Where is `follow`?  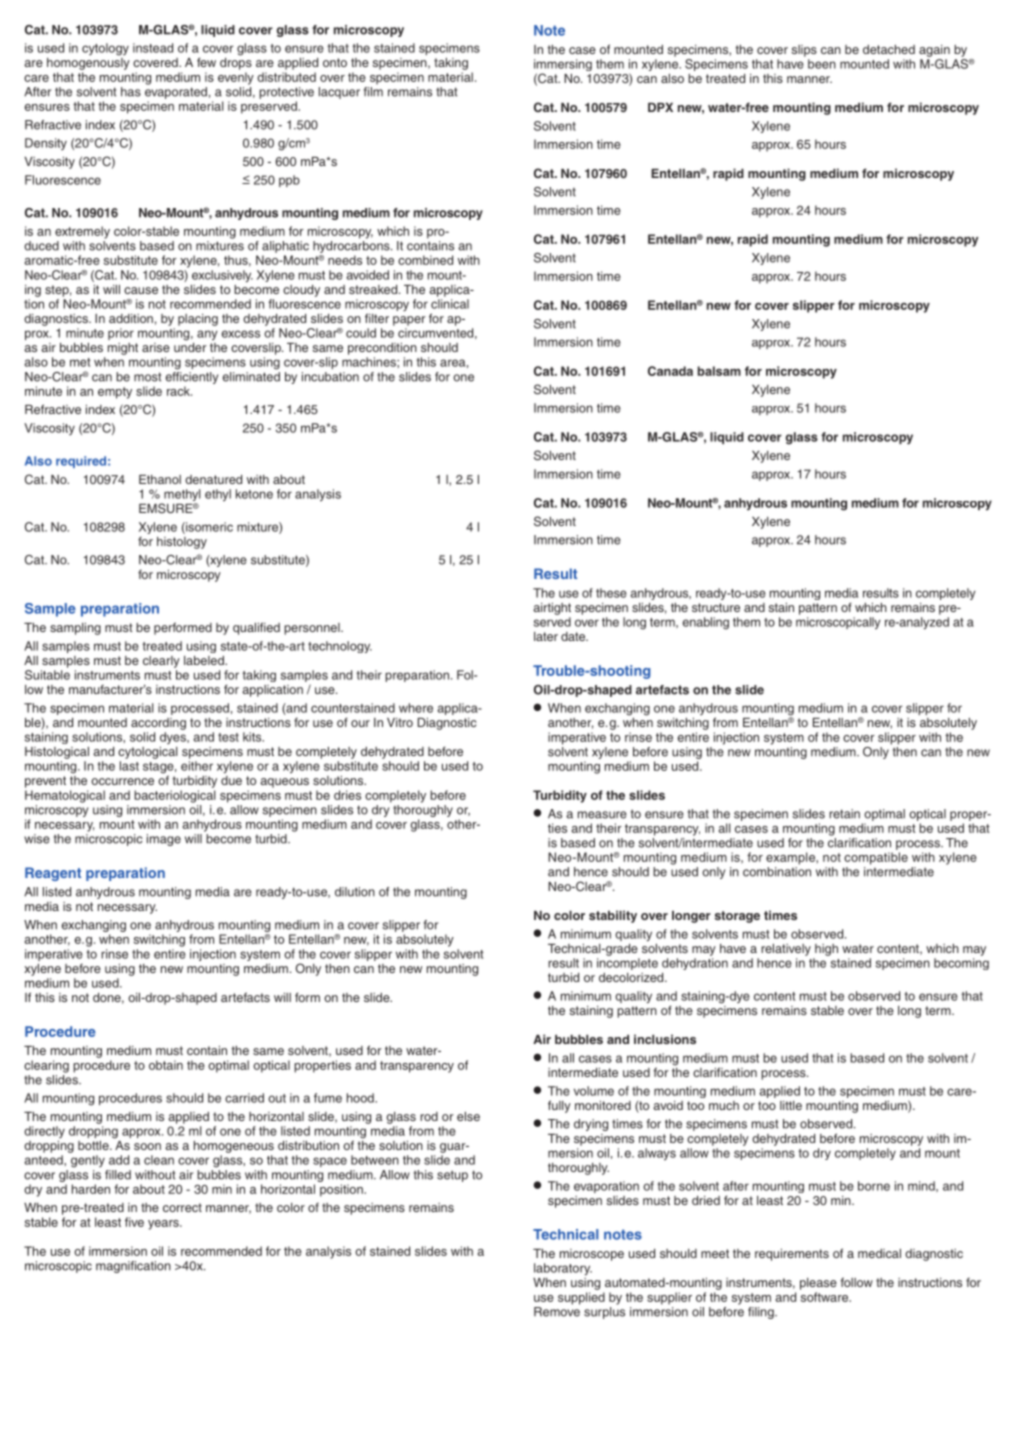 follow is located at coordinates (856, 1282).
